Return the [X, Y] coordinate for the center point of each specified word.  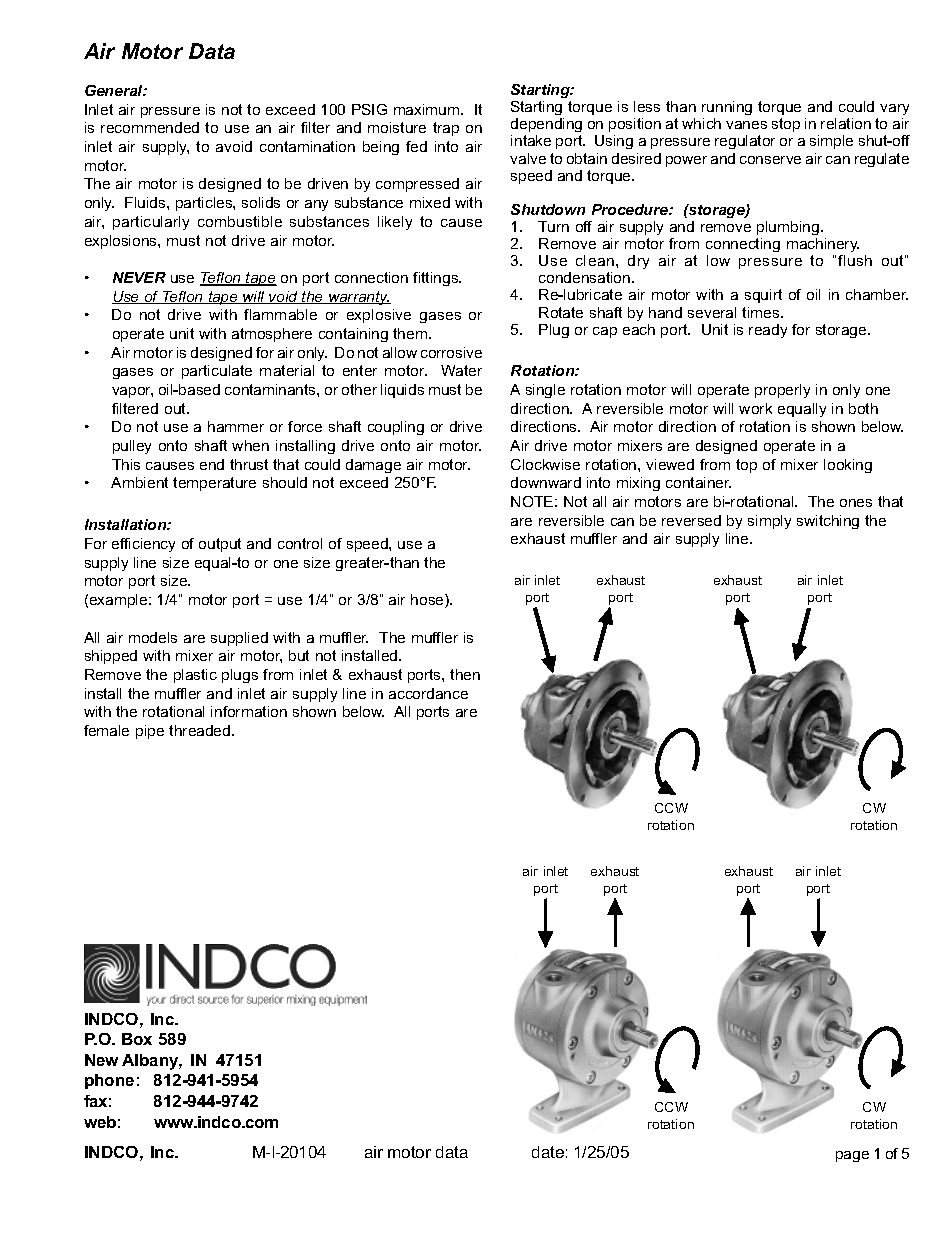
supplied [239, 639]
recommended [150, 127]
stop [786, 125]
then [465, 674]
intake [531, 140]
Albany [152, 1062]
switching [828, 522]
